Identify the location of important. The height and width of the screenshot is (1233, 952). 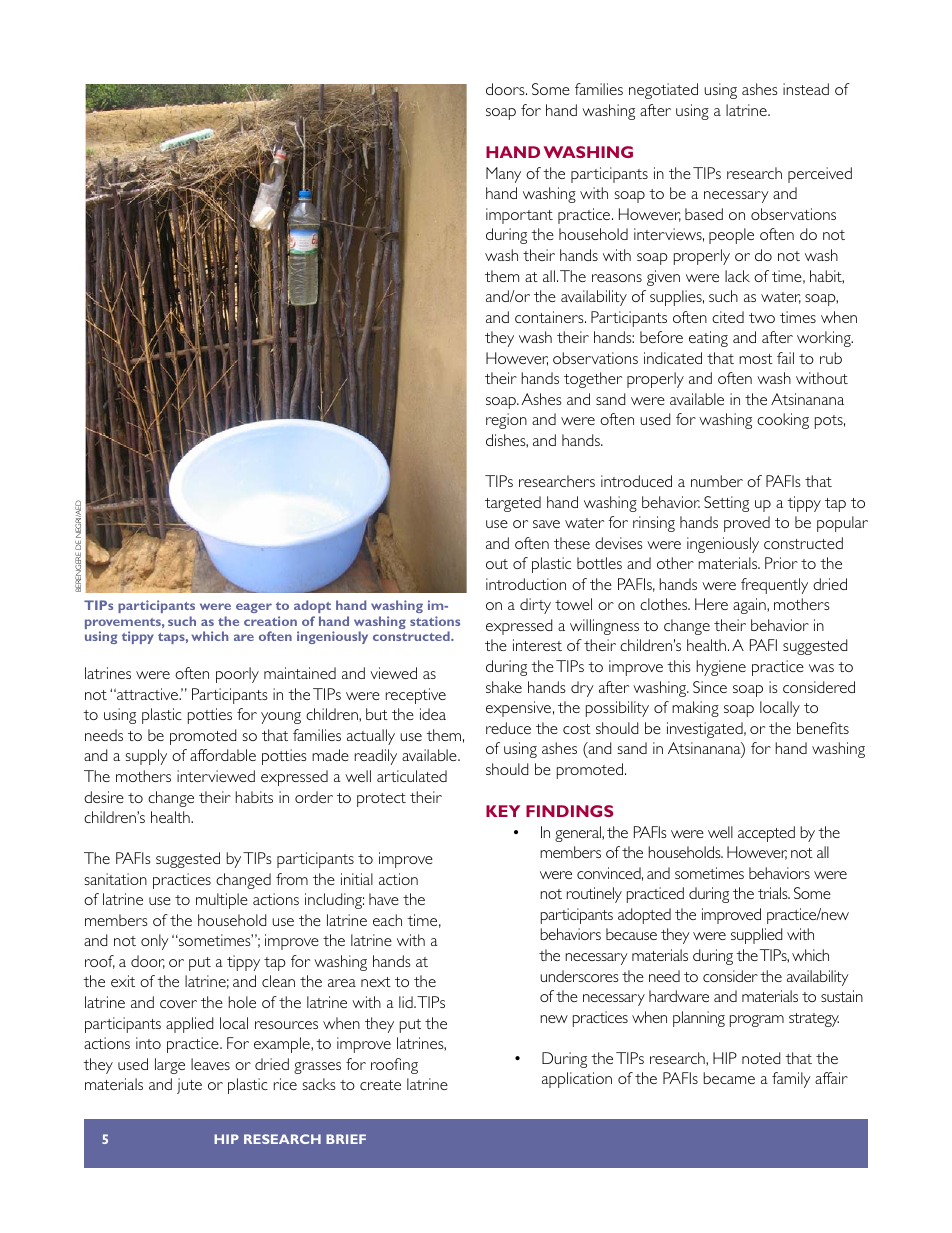
(519, 216).
